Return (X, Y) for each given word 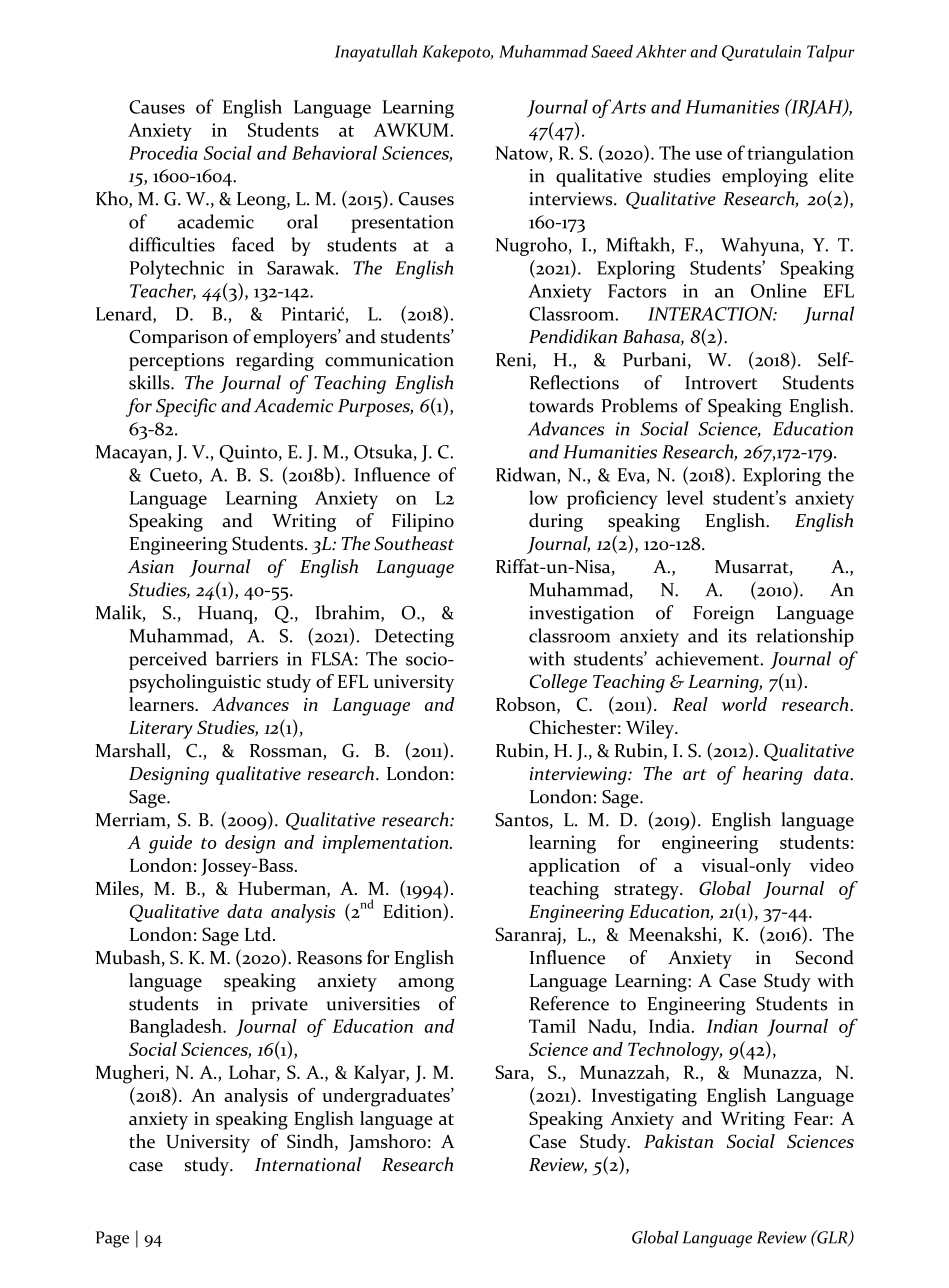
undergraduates (387, 1097)
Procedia (163, 152)
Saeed (612, 51)
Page (112, 1239)
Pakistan (678, 1141)
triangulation (800, 154)
